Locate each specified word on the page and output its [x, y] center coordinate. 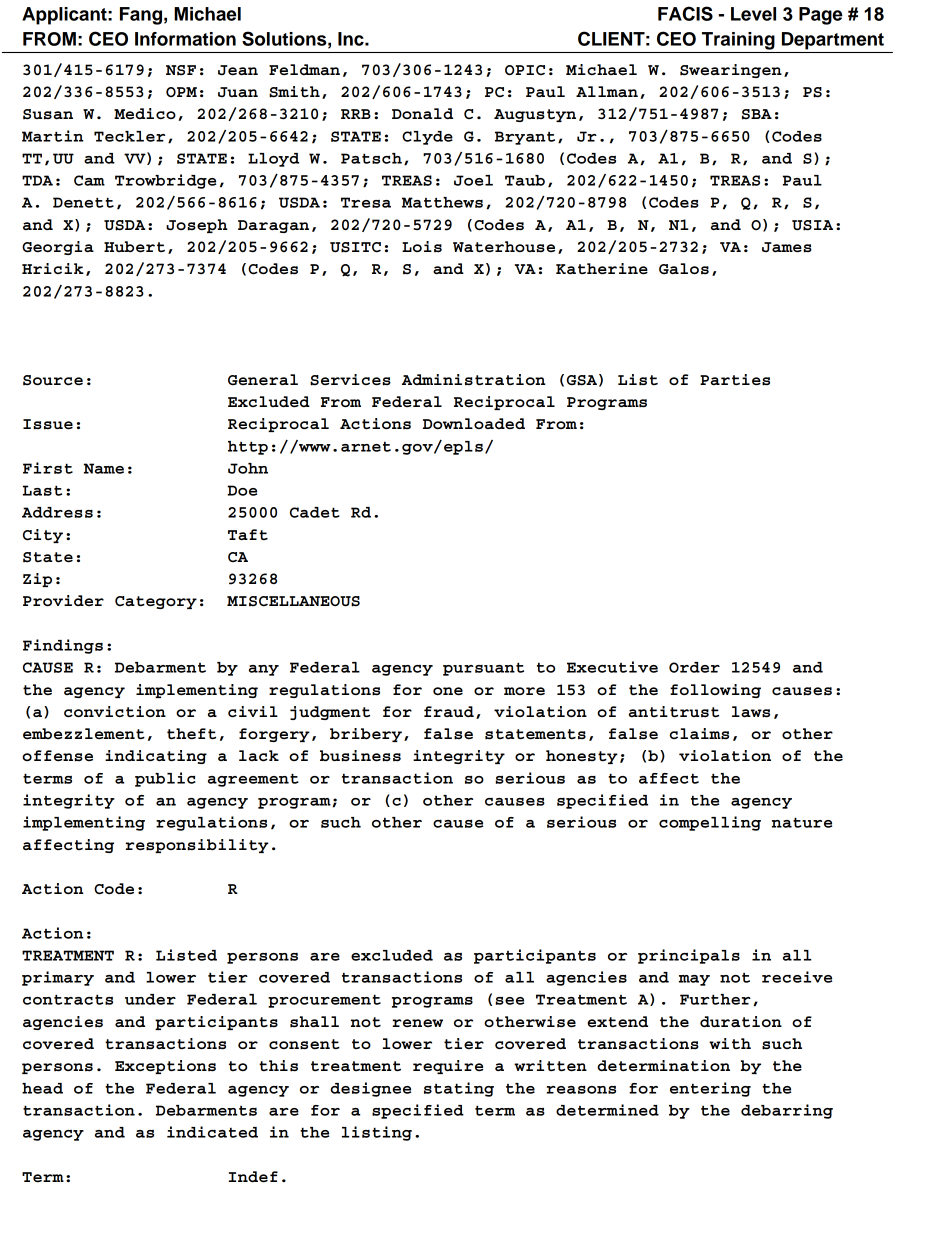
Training [738, 41]
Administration [473, 380]
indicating [156, 757]
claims [699, 734]
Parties [735, 380]
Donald [422, 113]
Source [53, 380]
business [360, 756]
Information [185, 39]
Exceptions [165, 1067]
